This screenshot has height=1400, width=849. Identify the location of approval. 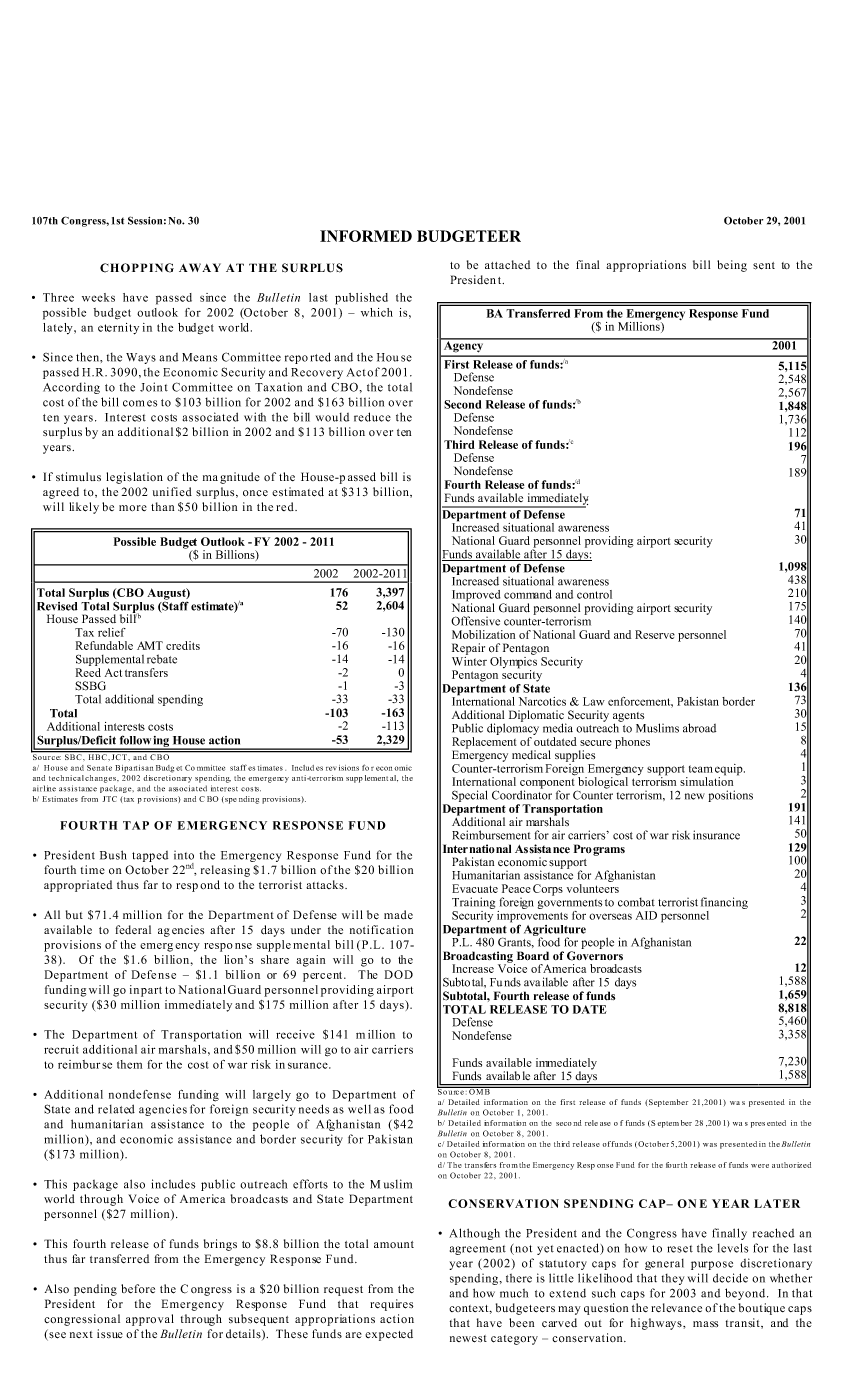
(150, 1320).
